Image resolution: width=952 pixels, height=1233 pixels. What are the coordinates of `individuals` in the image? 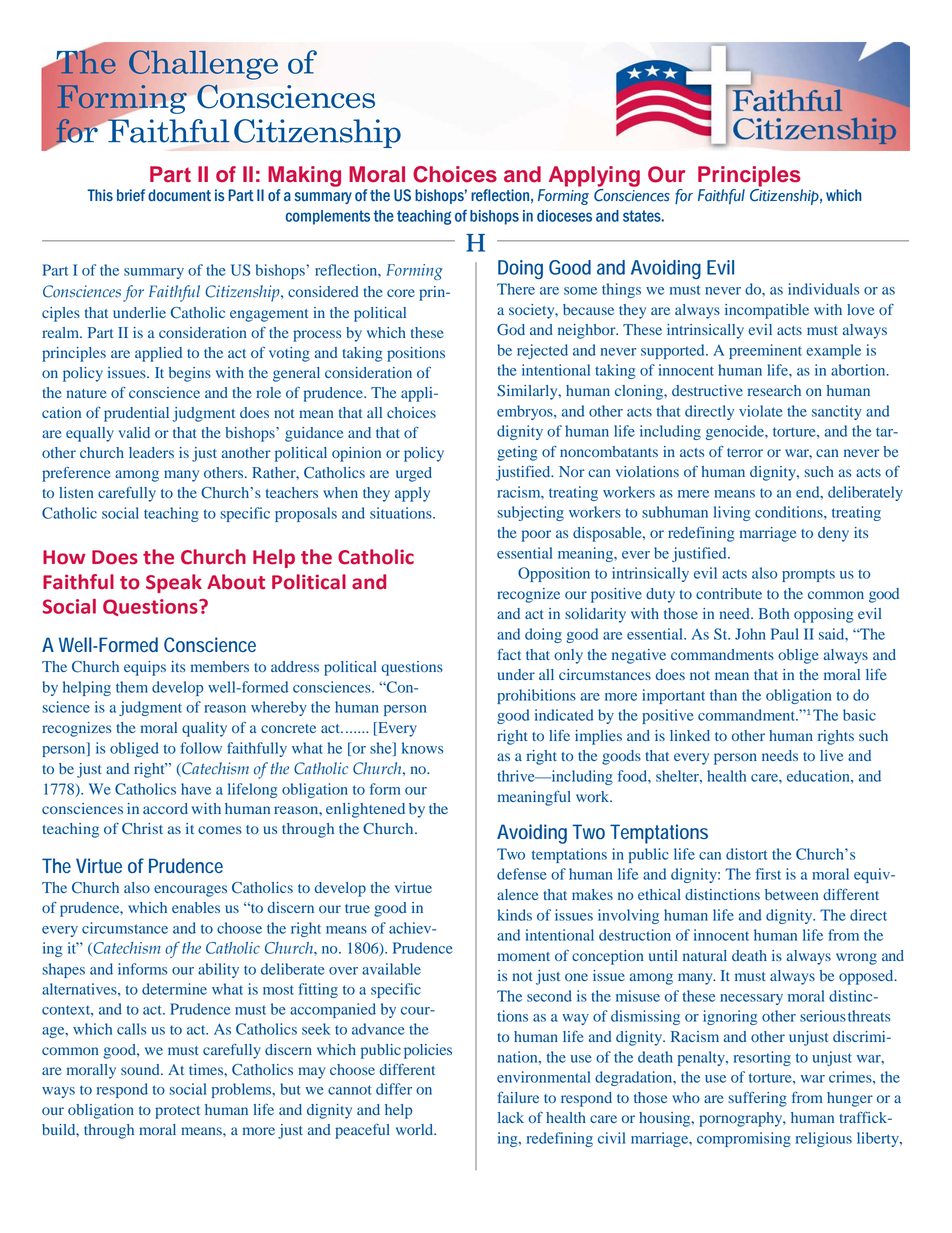 It's located at (823, 289).
